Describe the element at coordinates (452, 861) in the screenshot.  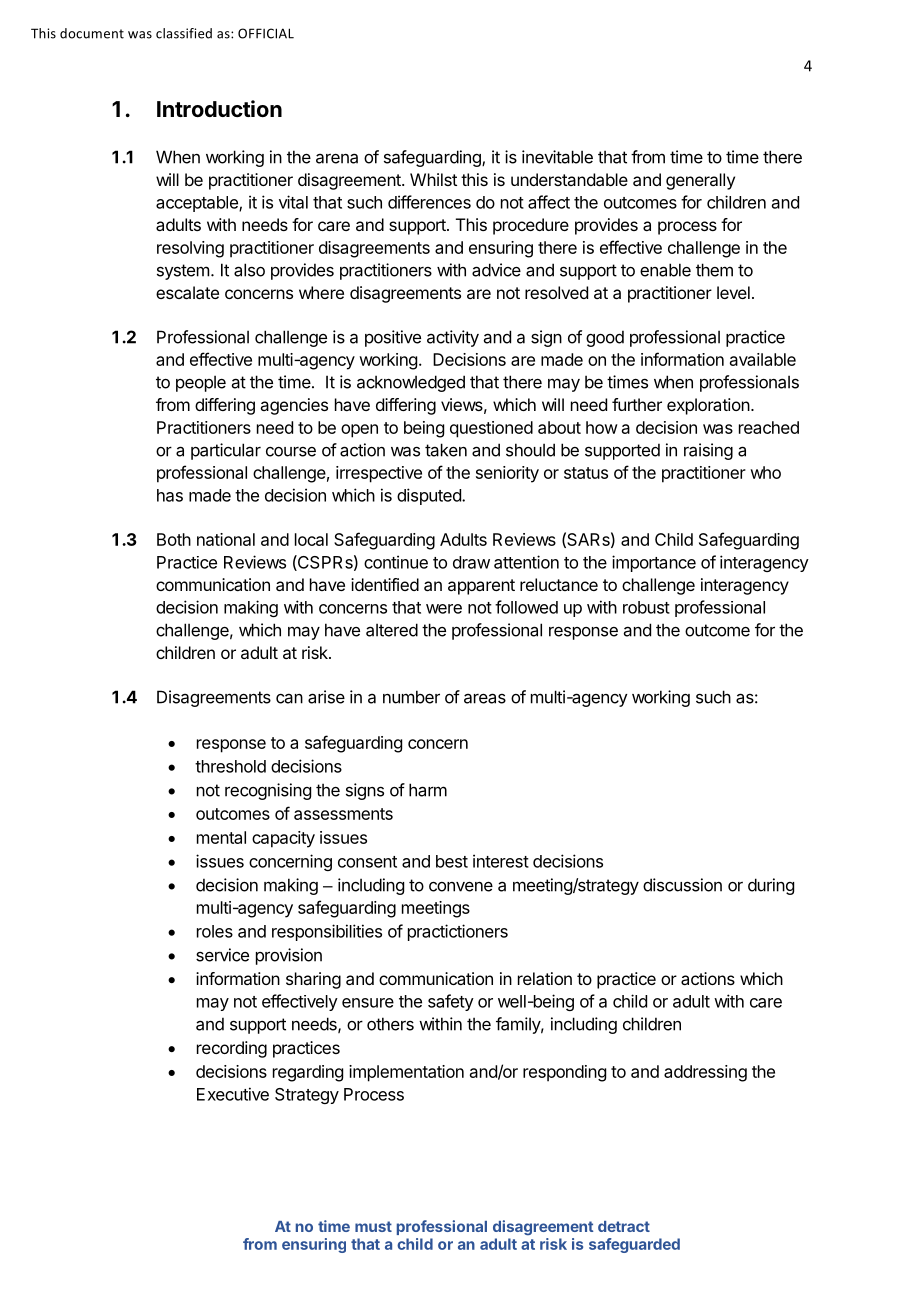
I see `best` at that location.
